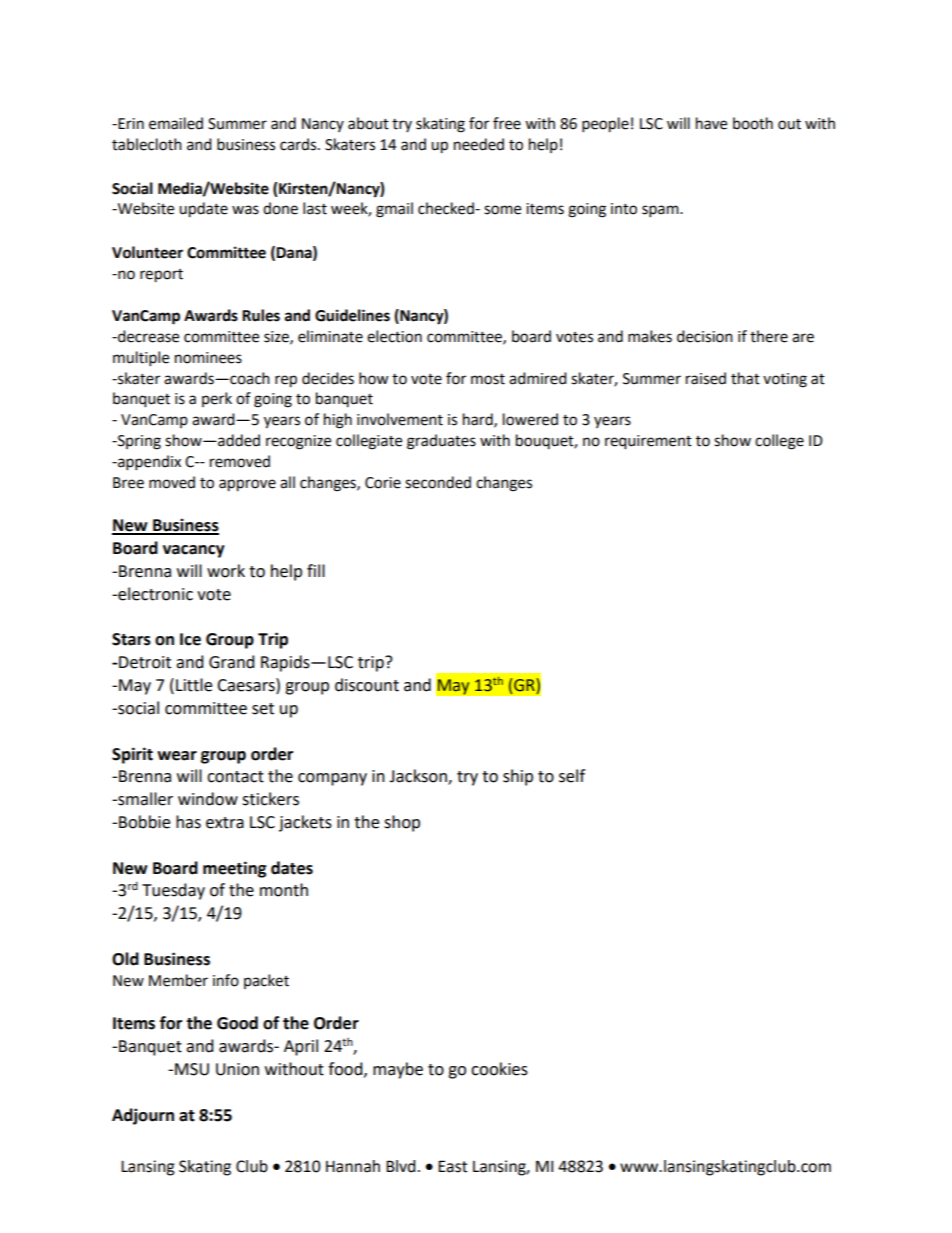 The width and height of the screenshot is (952, 1233). I want to click on self, so click(572, 776).
